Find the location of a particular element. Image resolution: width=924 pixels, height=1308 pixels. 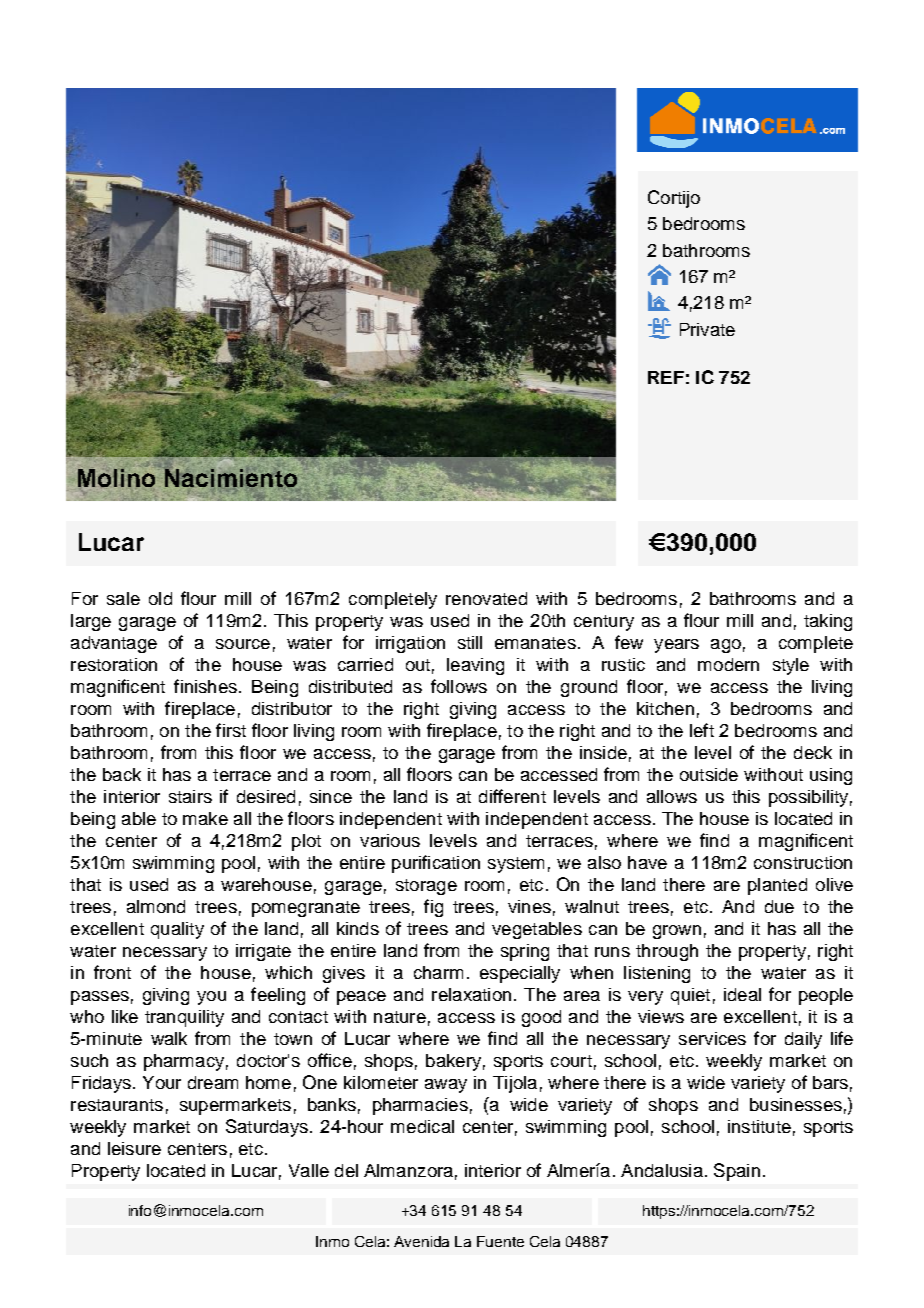

first is located at coordinates (231, 730).
